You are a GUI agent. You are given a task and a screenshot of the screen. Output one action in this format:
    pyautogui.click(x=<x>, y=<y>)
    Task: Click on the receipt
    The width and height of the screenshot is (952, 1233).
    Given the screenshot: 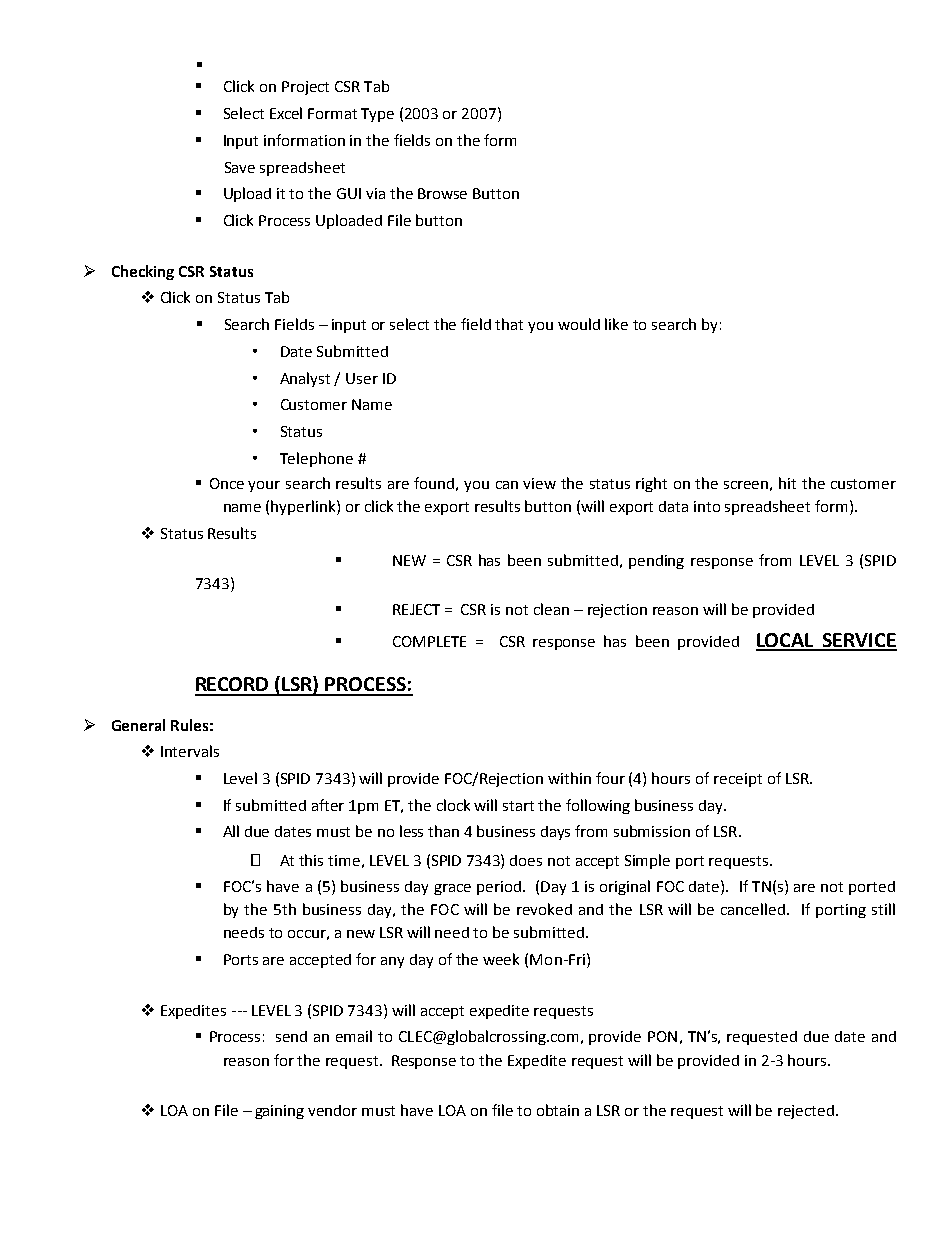 What is the action you would take?
    pyautogui.click(x=738, y=780)
